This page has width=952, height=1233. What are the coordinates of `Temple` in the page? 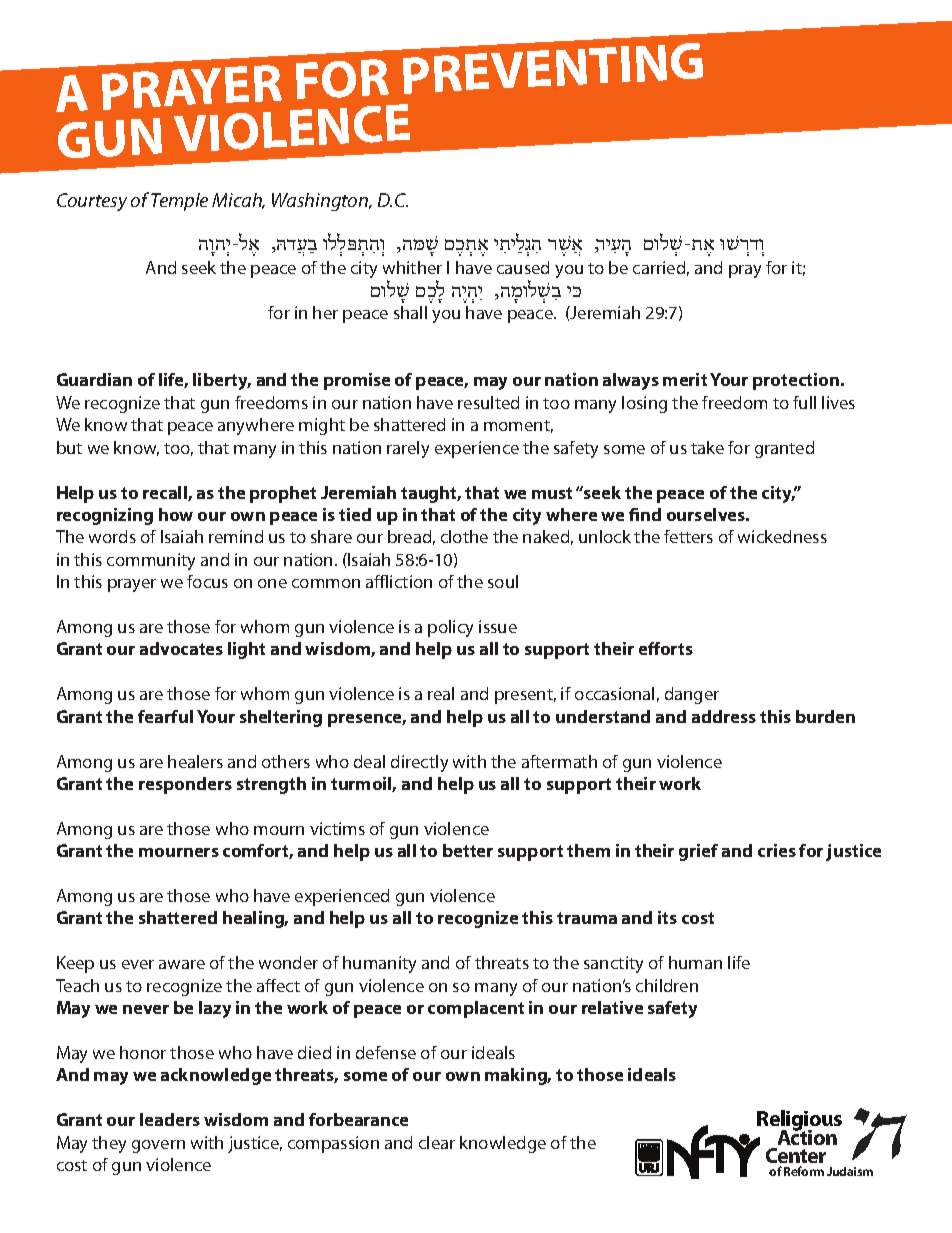 It's located at (179, 202).
